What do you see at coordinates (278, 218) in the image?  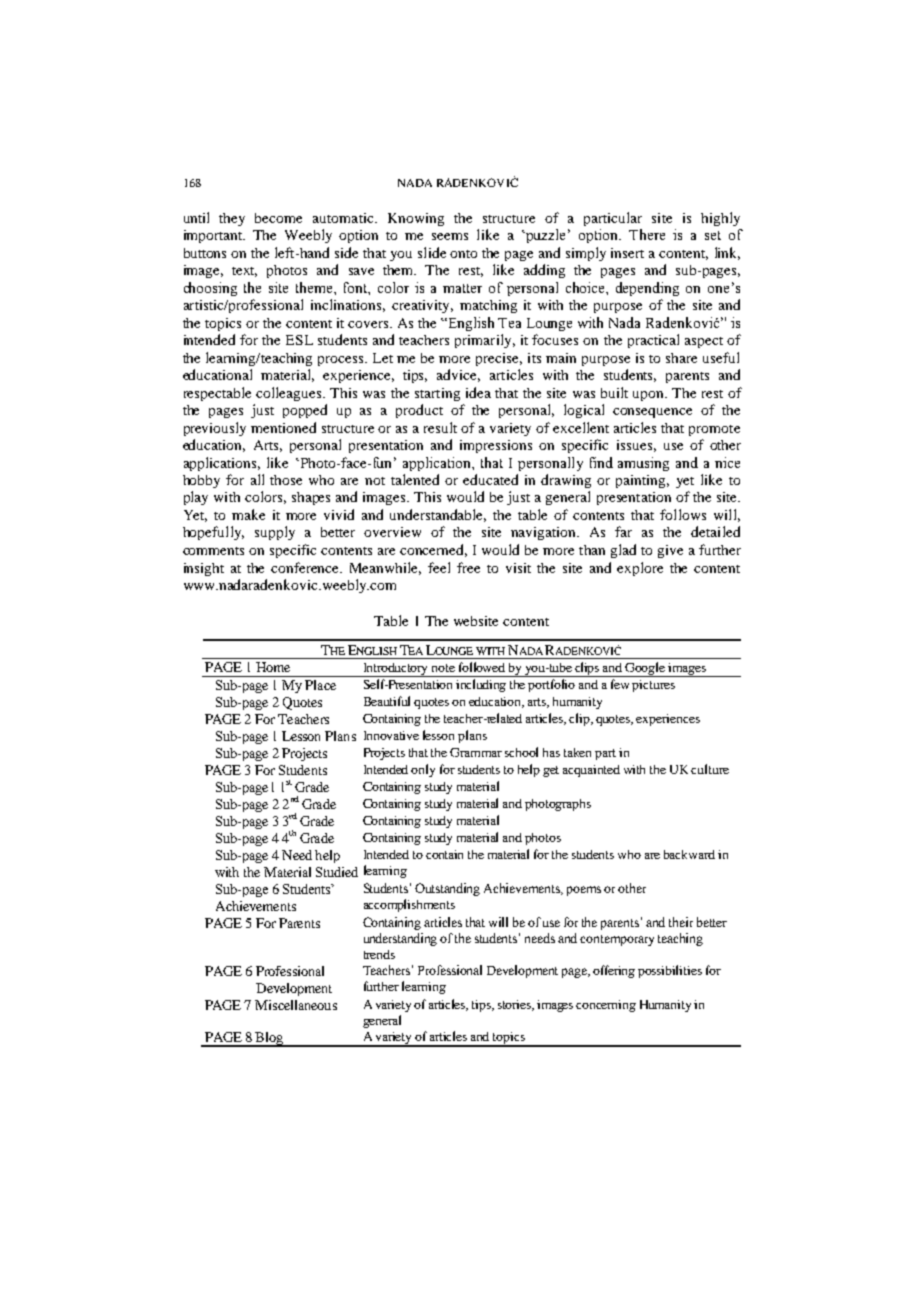 I see `become` at bounding box center [278, 218].
